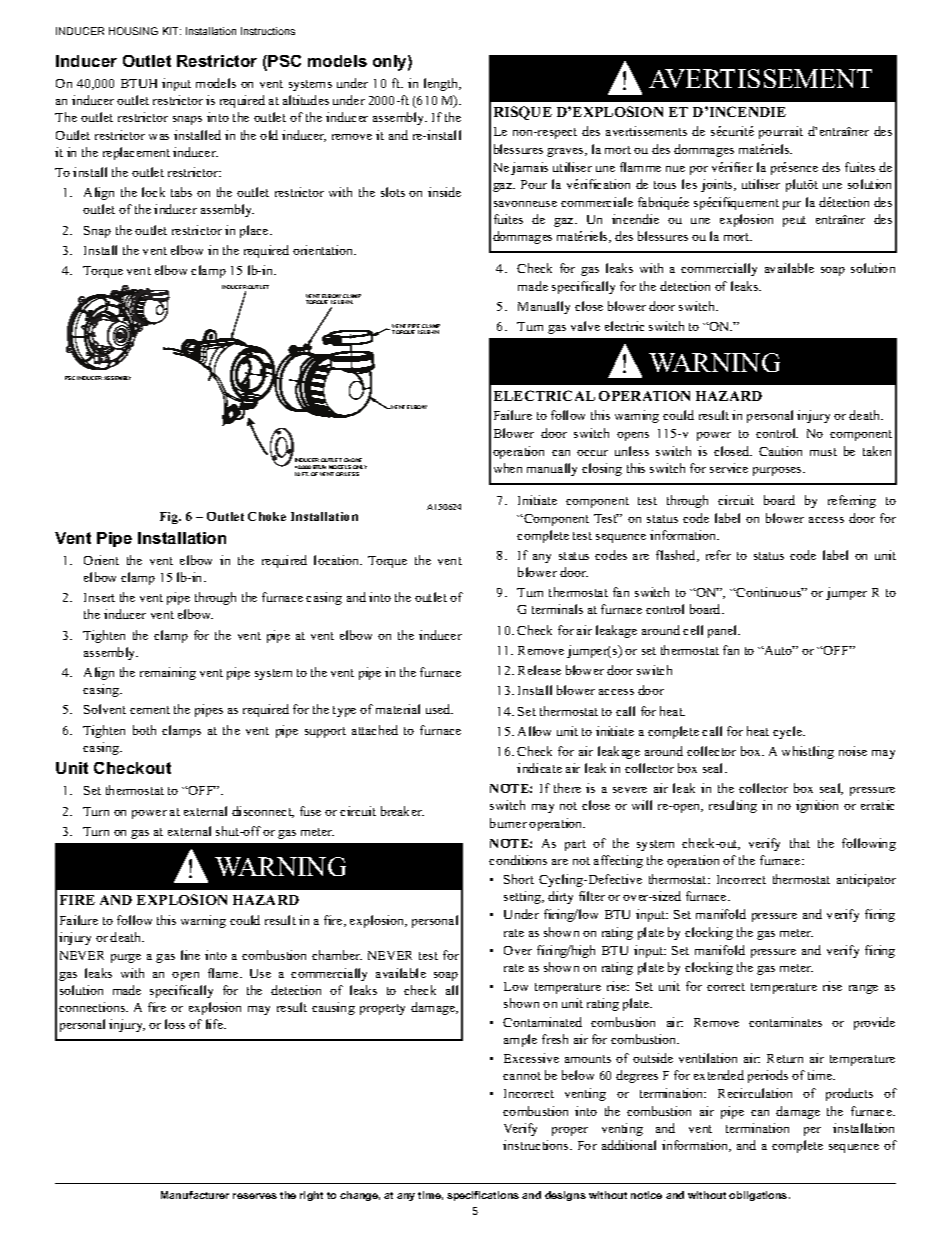  What do you see at coordinates (585, 326) in the image?
I see `valve` at bounding box center [585, 326].
